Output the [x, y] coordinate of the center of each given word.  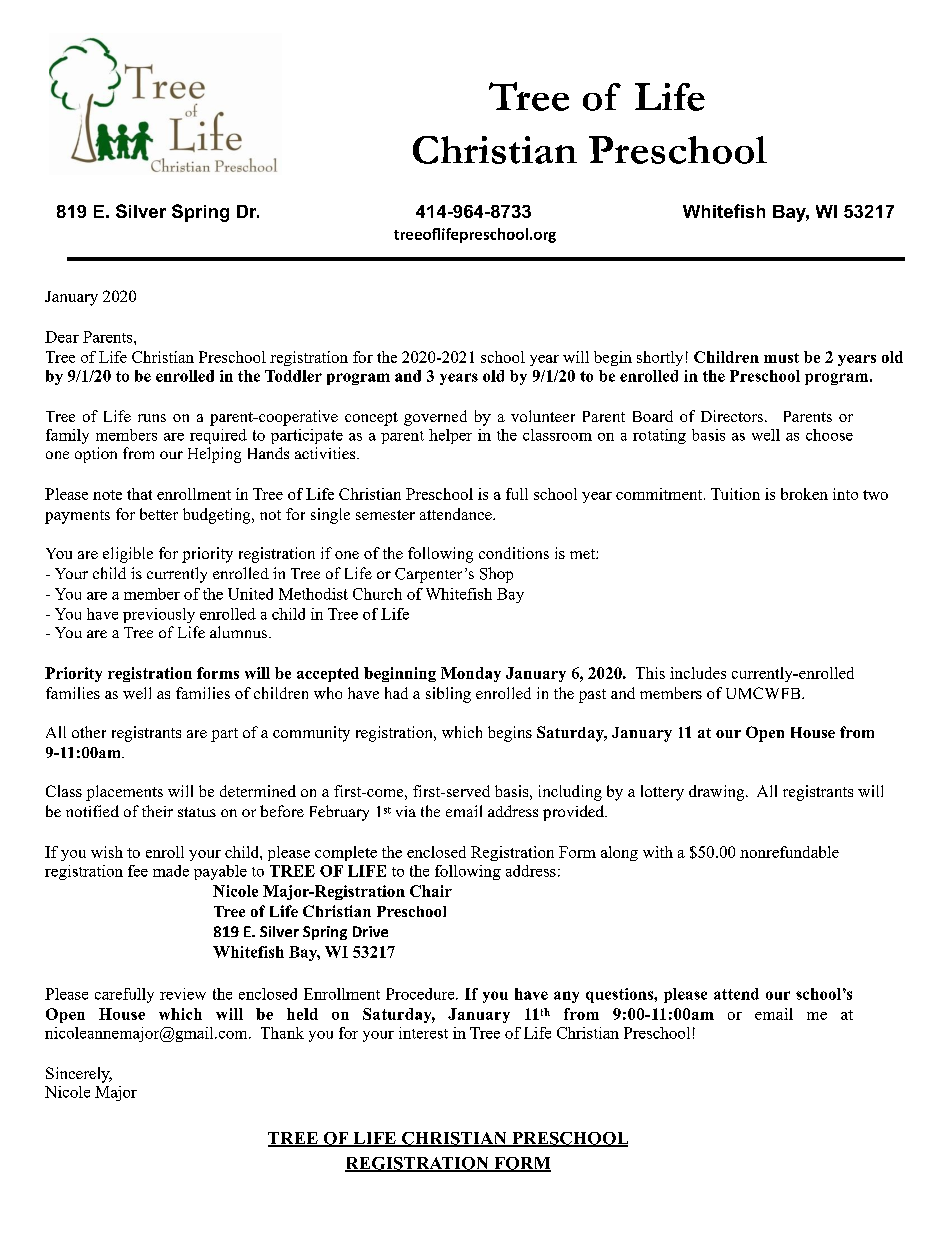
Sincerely [79, 1075]
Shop [496, 575]
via [406, 811]
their [157, 811]
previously [159, 615]
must [781, 358]
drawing [718, 793]
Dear [62, 337]
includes [698, 673]
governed [435, 418]
